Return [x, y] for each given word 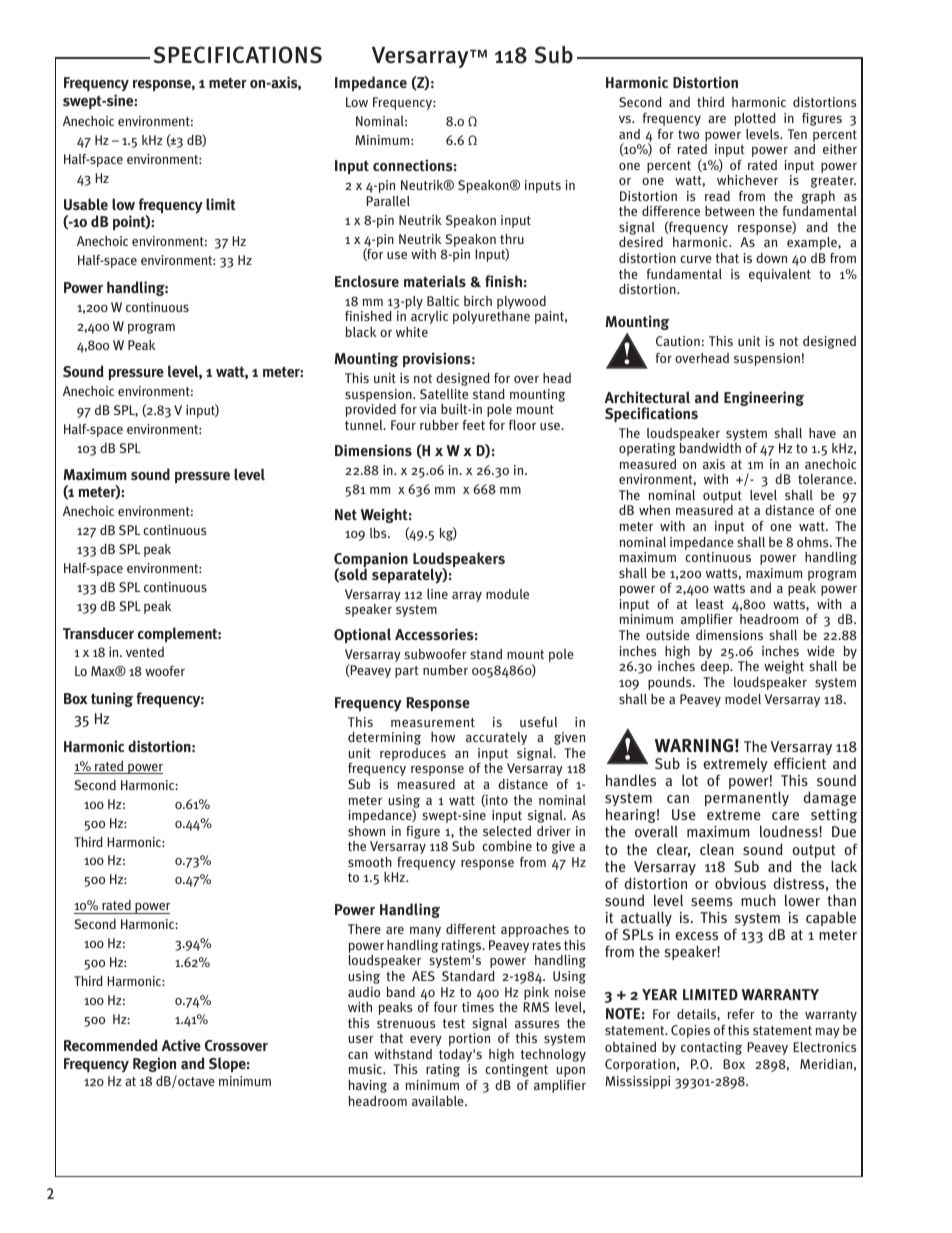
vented [145, 652]
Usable [86, 204]
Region [154, 1064]
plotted [755, 119]
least [710, 604]
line [437, 594]
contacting [711, 1048]
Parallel [388, 201]
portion [469, 1039]
